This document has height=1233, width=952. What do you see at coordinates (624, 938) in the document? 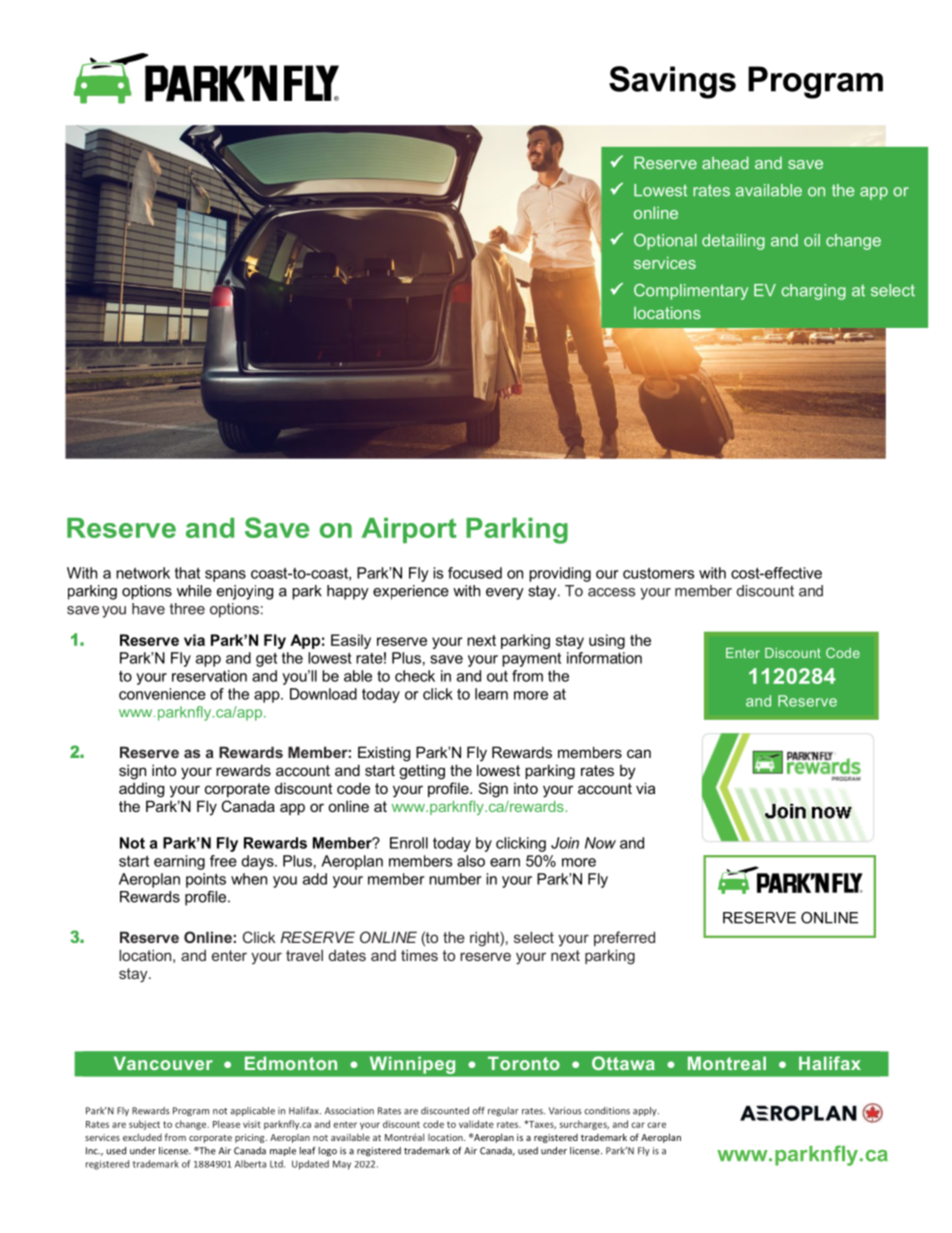
I see `preferred` at bounding box center [624, 938].
